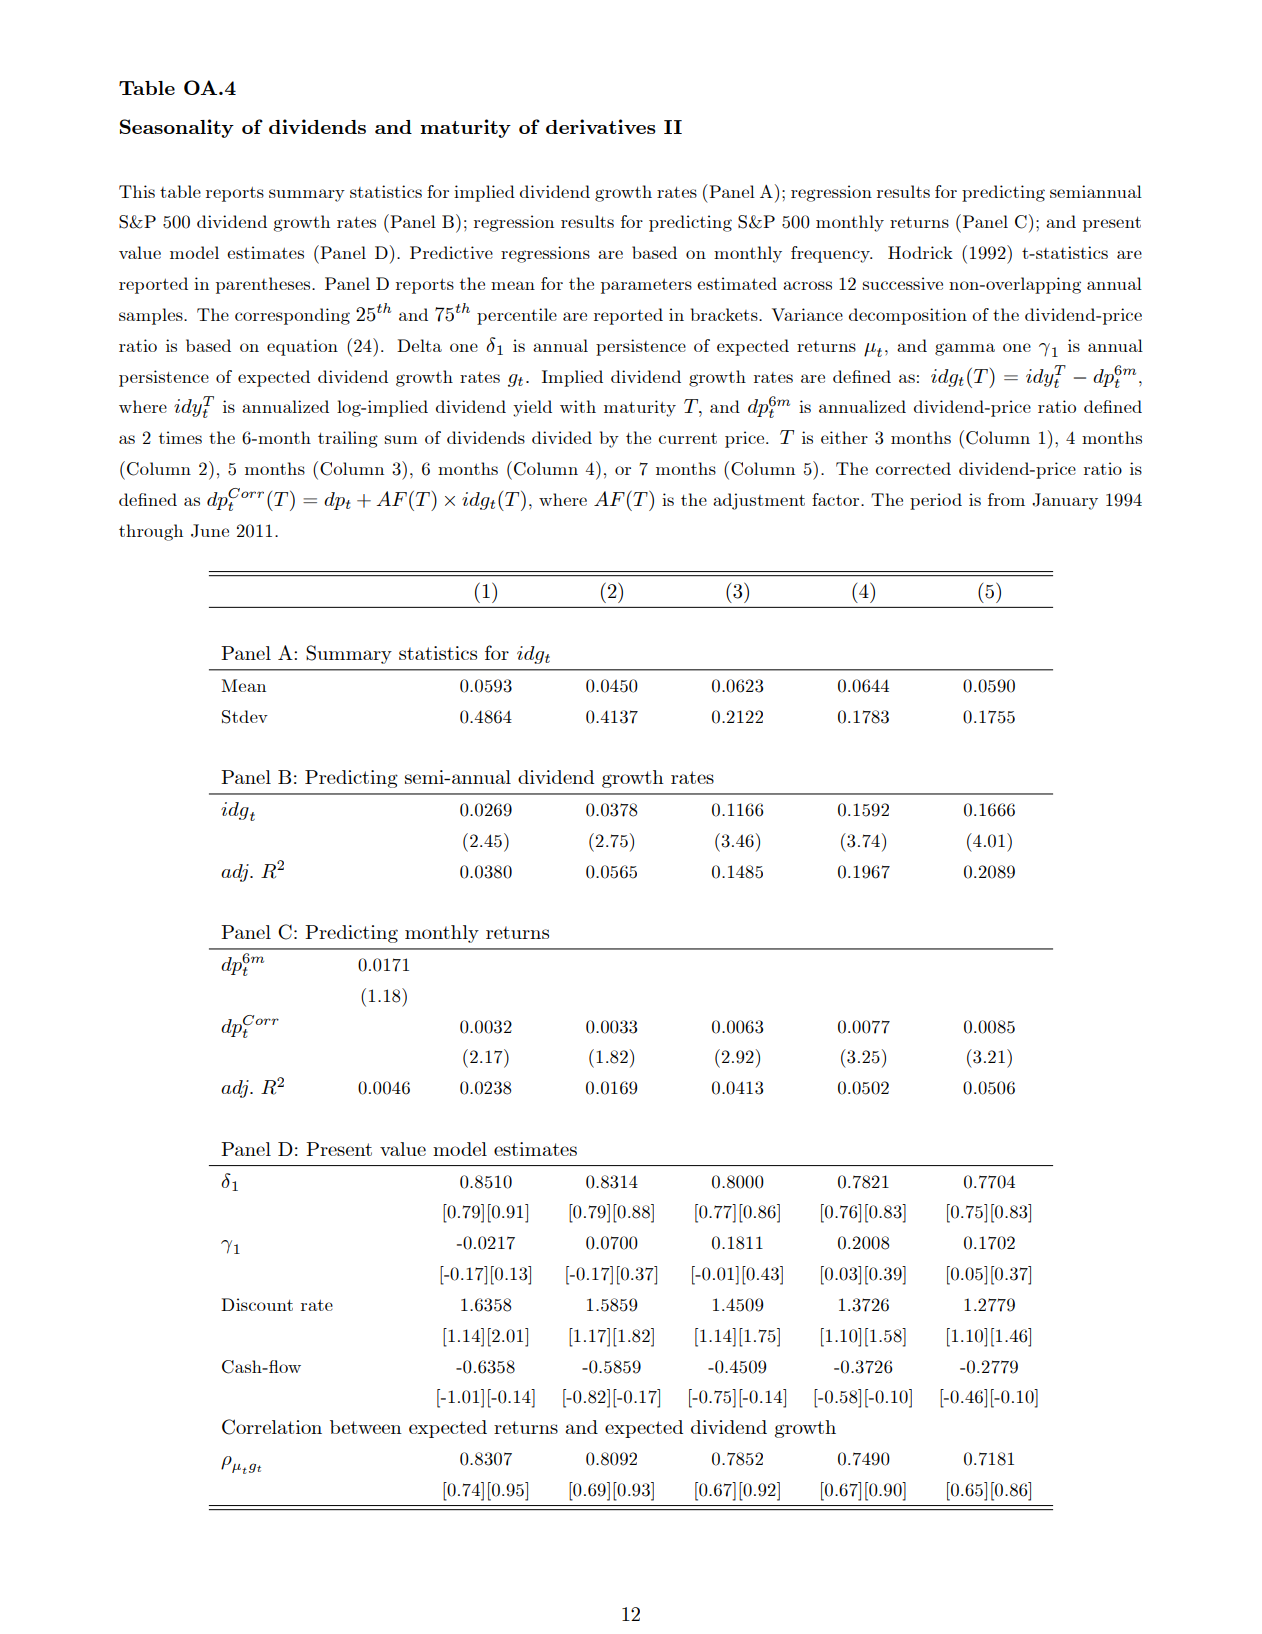 This screenshot has height=1634, width=1262. I want to click on Hodrick, so click(920, 252).
